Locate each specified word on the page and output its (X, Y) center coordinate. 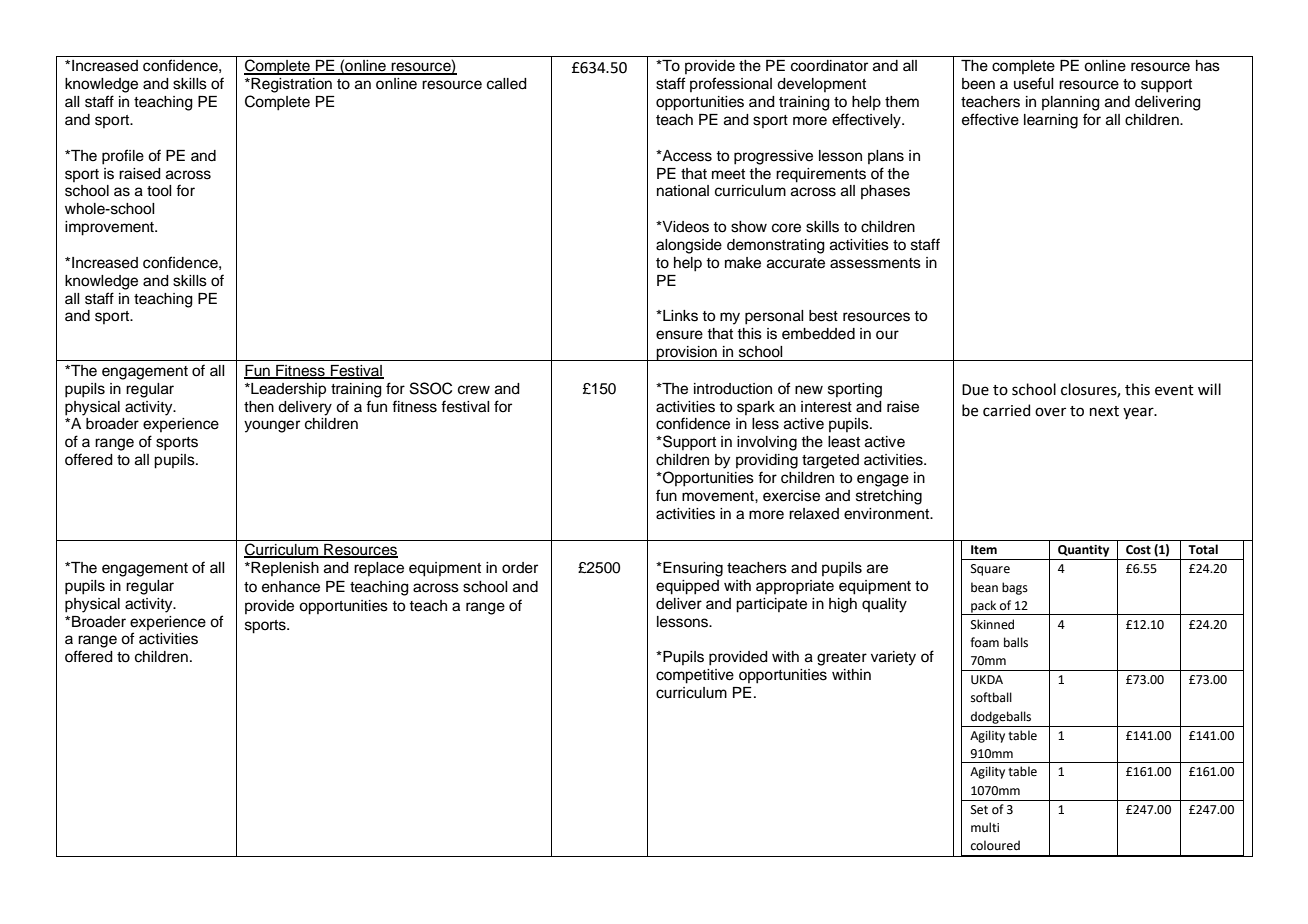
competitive (695, 676)
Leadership (287, 390)
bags (1015, 588)
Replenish (284, 569)
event (1174, 390)
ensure (679, 335)
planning (1071, 103)
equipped (687, 587)
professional (731, 84)
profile (123, 157)
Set (979, 810)
